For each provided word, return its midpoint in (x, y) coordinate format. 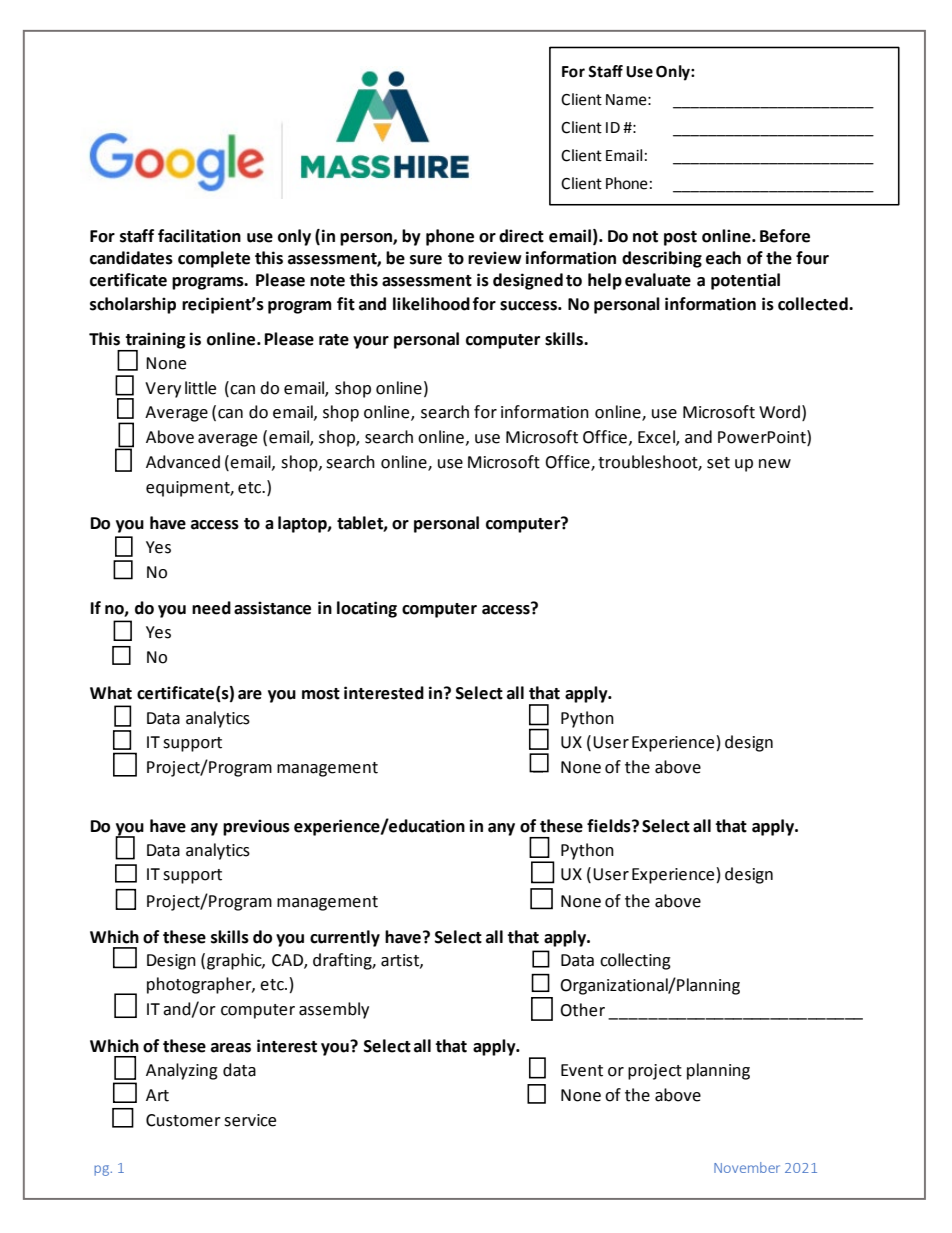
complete (214, 259)
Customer (183, 1120)
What (111, 693)
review (495, 258)
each (723, 258)
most (321, 694)
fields (610, 826)
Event (582, 1070)
